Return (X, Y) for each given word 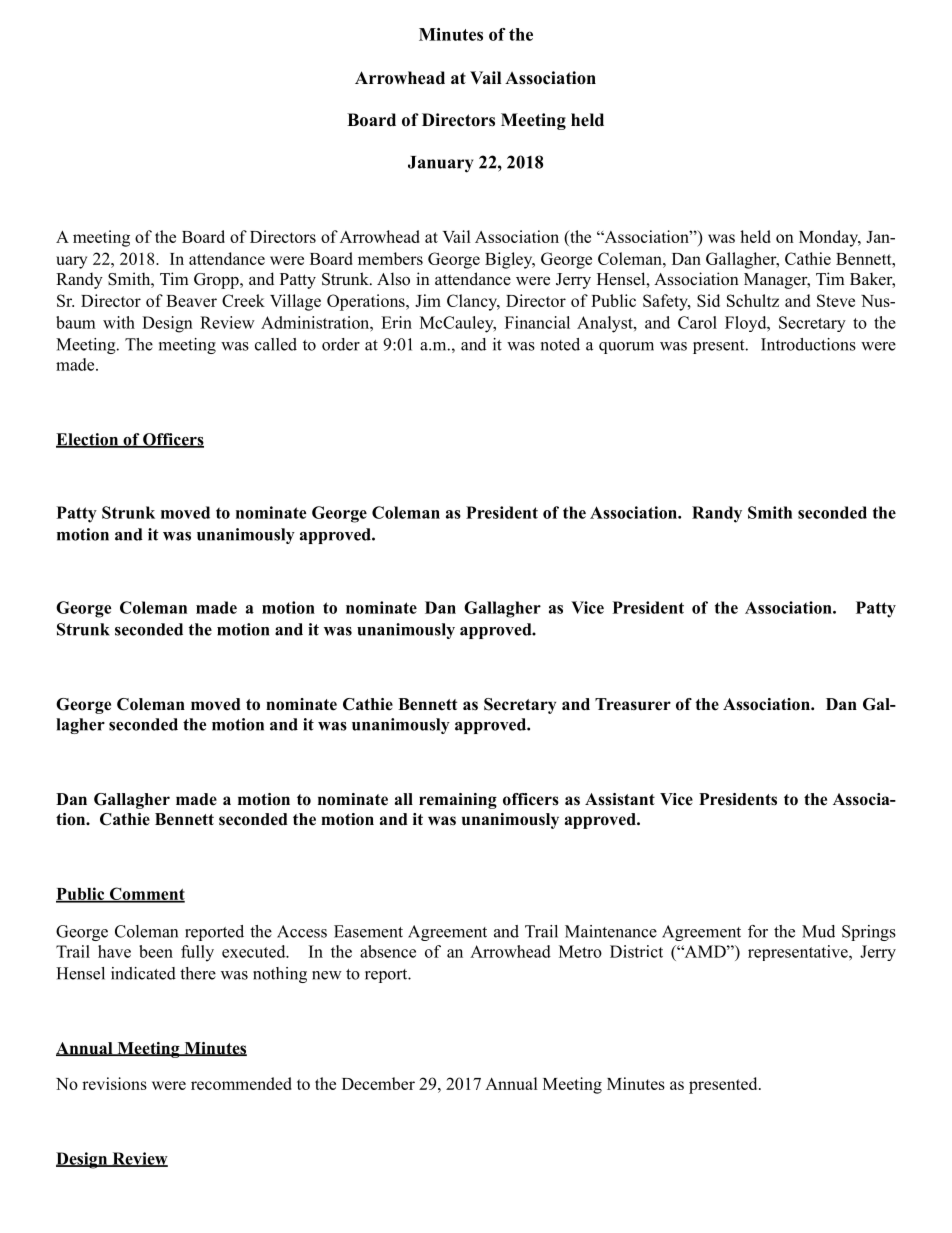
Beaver (191, 301)
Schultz (753, 300)
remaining (458, 801)
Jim (428, 300)
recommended (241, 1083)
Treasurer (633, 704)
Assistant (620, 799)
